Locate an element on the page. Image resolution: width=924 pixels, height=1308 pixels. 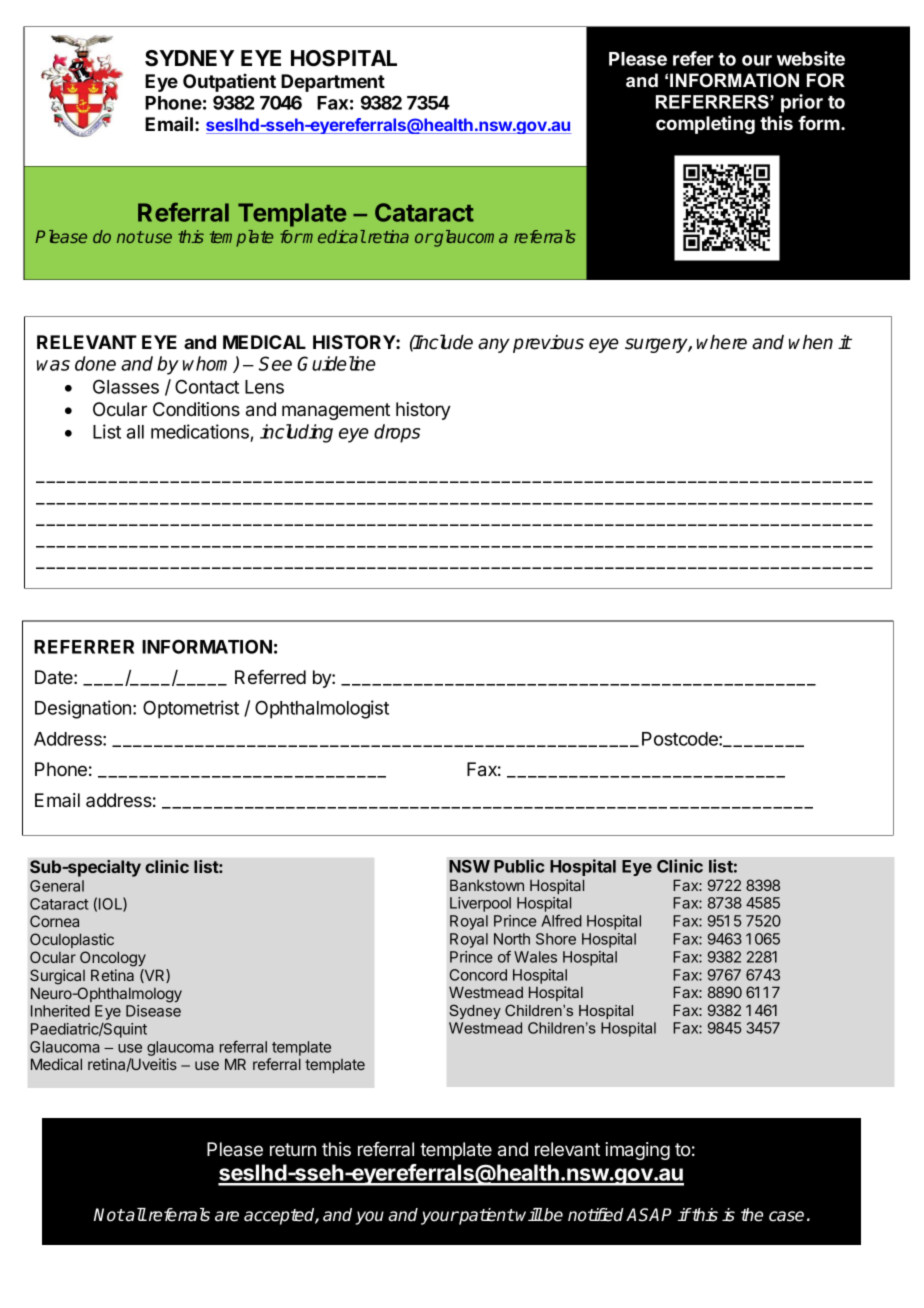
will is located at coordinates (529, 1214).
